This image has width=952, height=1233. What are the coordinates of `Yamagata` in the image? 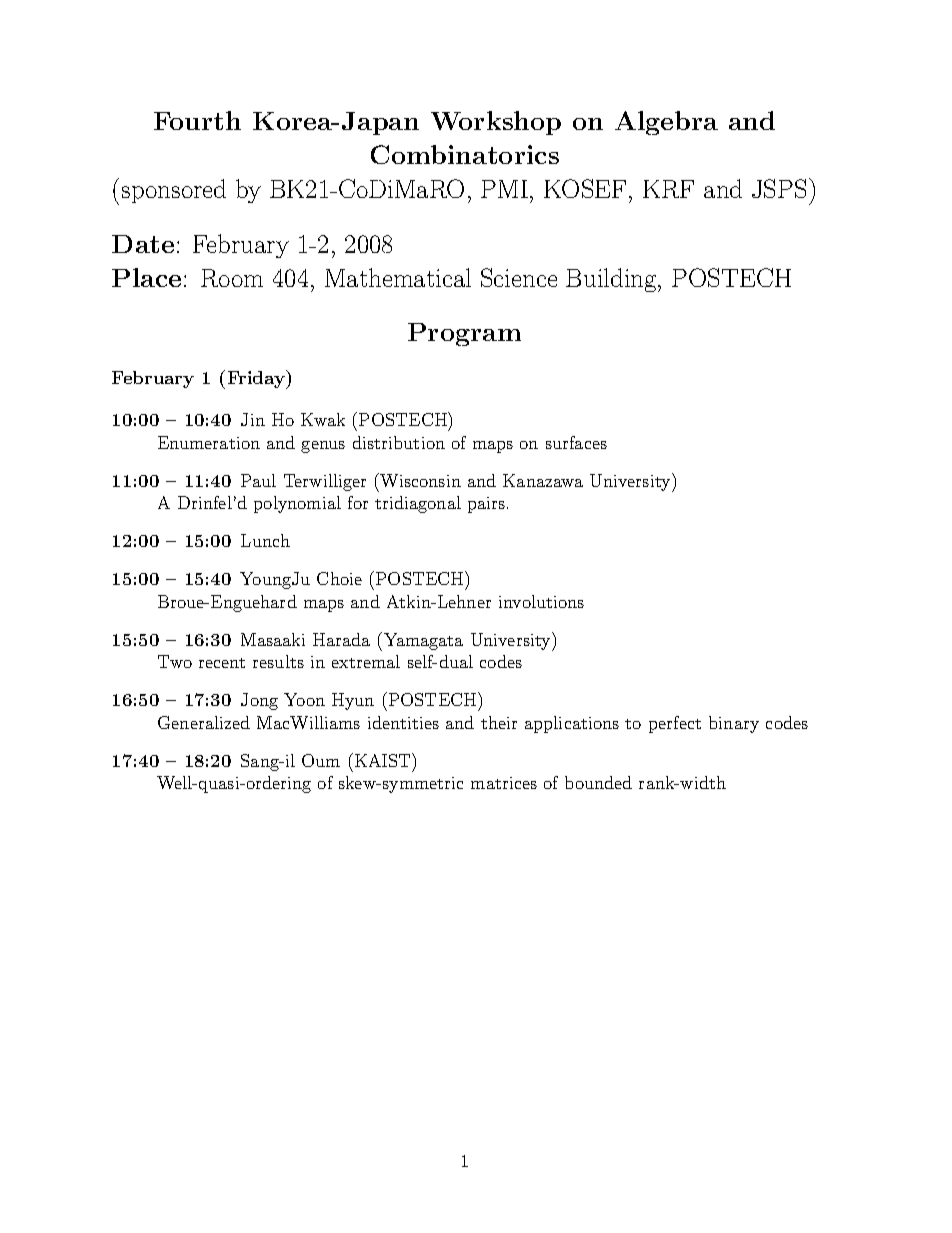 It's located at (423, 641).
